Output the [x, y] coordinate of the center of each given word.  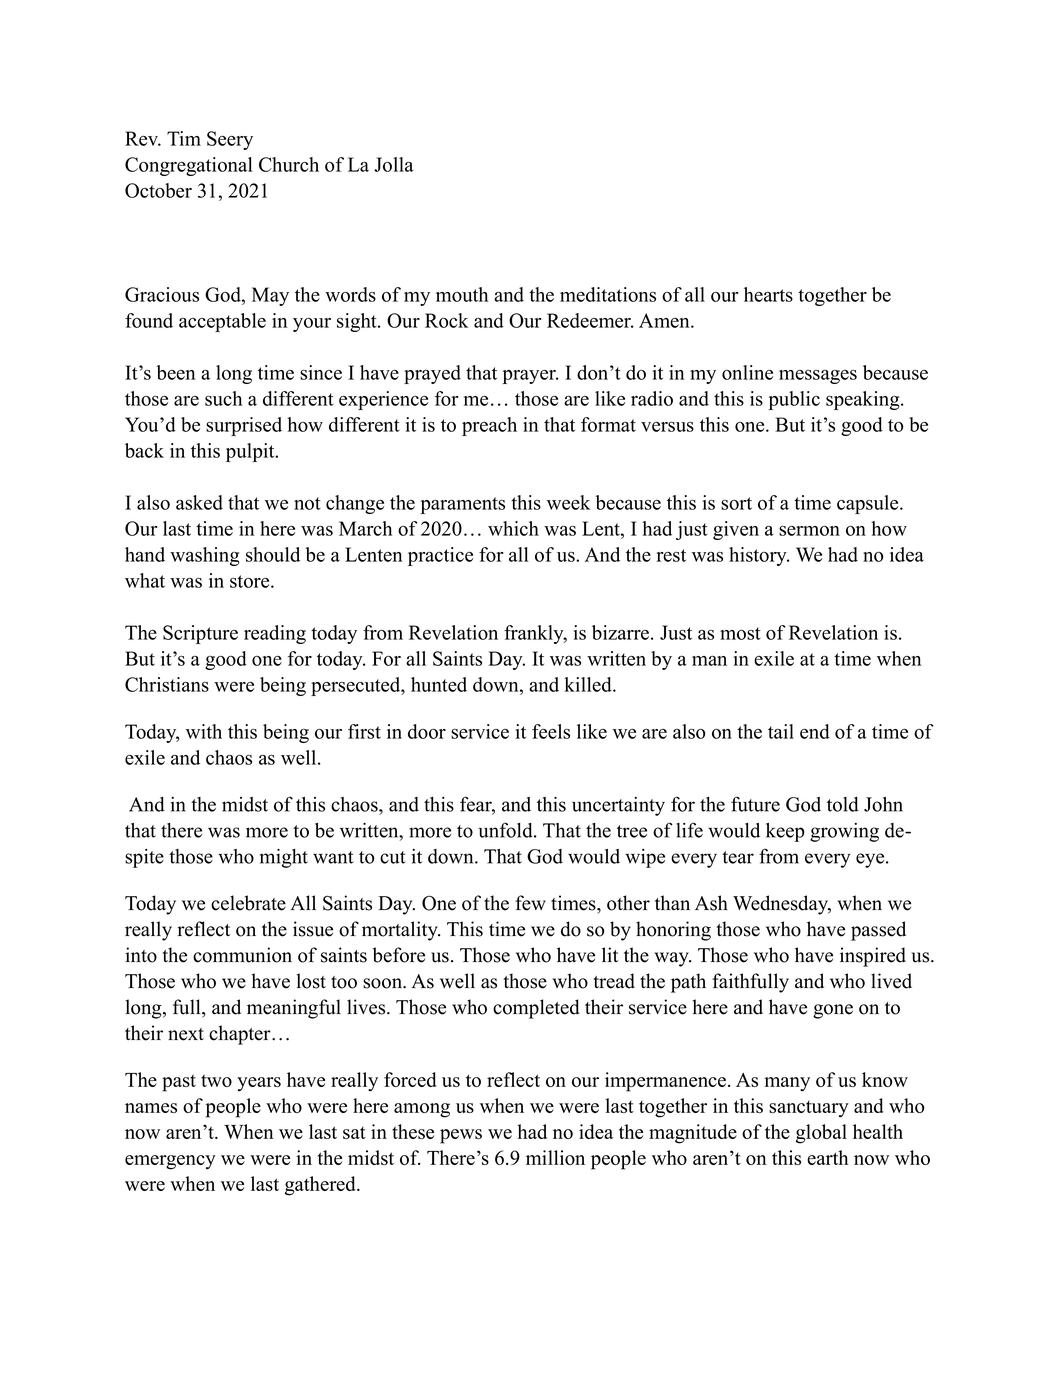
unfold [506, 830]
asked [199, 502]
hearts [768, 294]
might [284, 858]
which [513, 528]
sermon [809, 531]
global [821, 1134]
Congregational [189, 166]
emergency [170, 1162]
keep [785, 832]
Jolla [394, 164]
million [555, 1157]
